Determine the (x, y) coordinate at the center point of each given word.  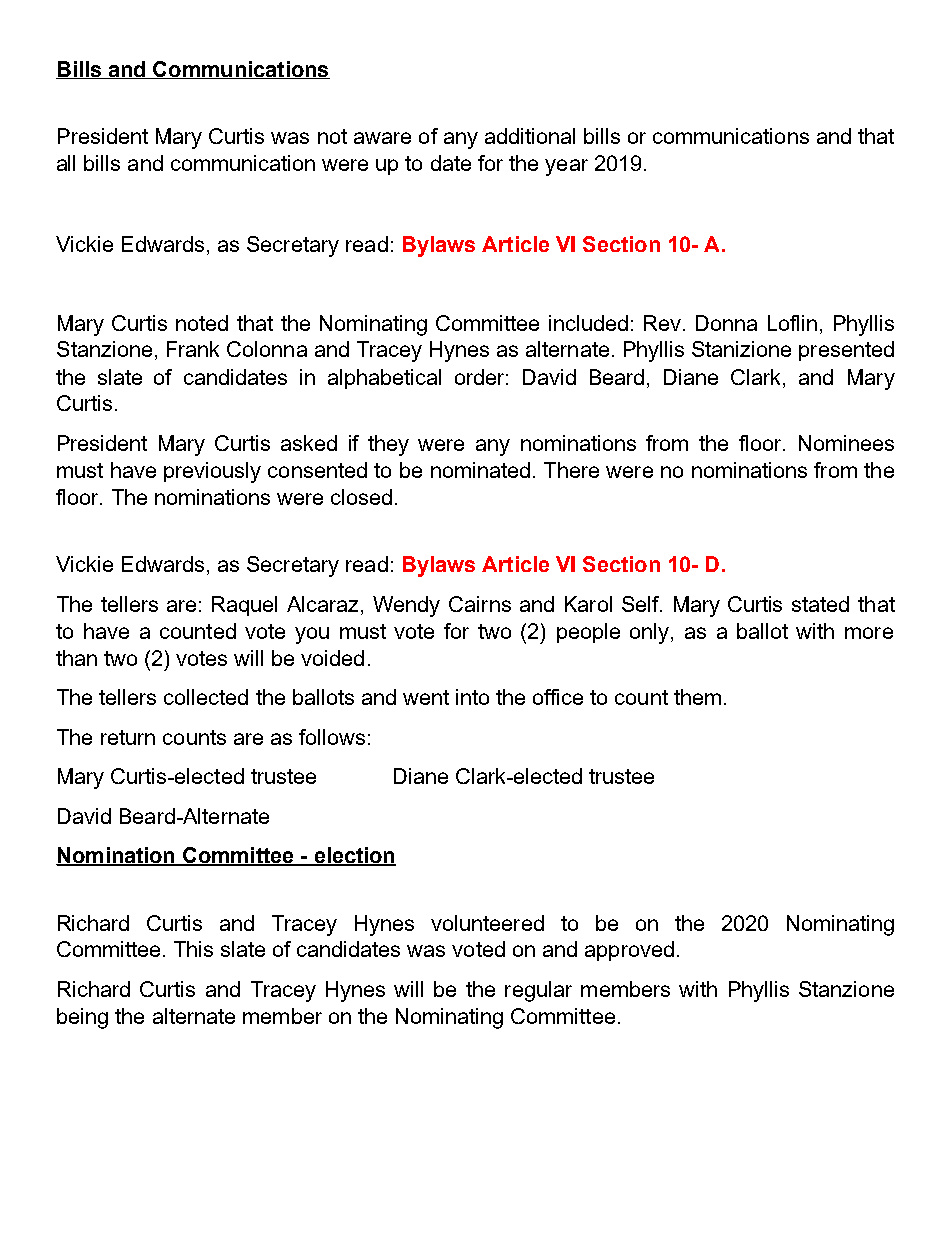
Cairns (480, 604)
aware (382, 138)
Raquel (244, 606)
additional (530, 136)
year (566, 167)
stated (820, 604)
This (193, 949)
